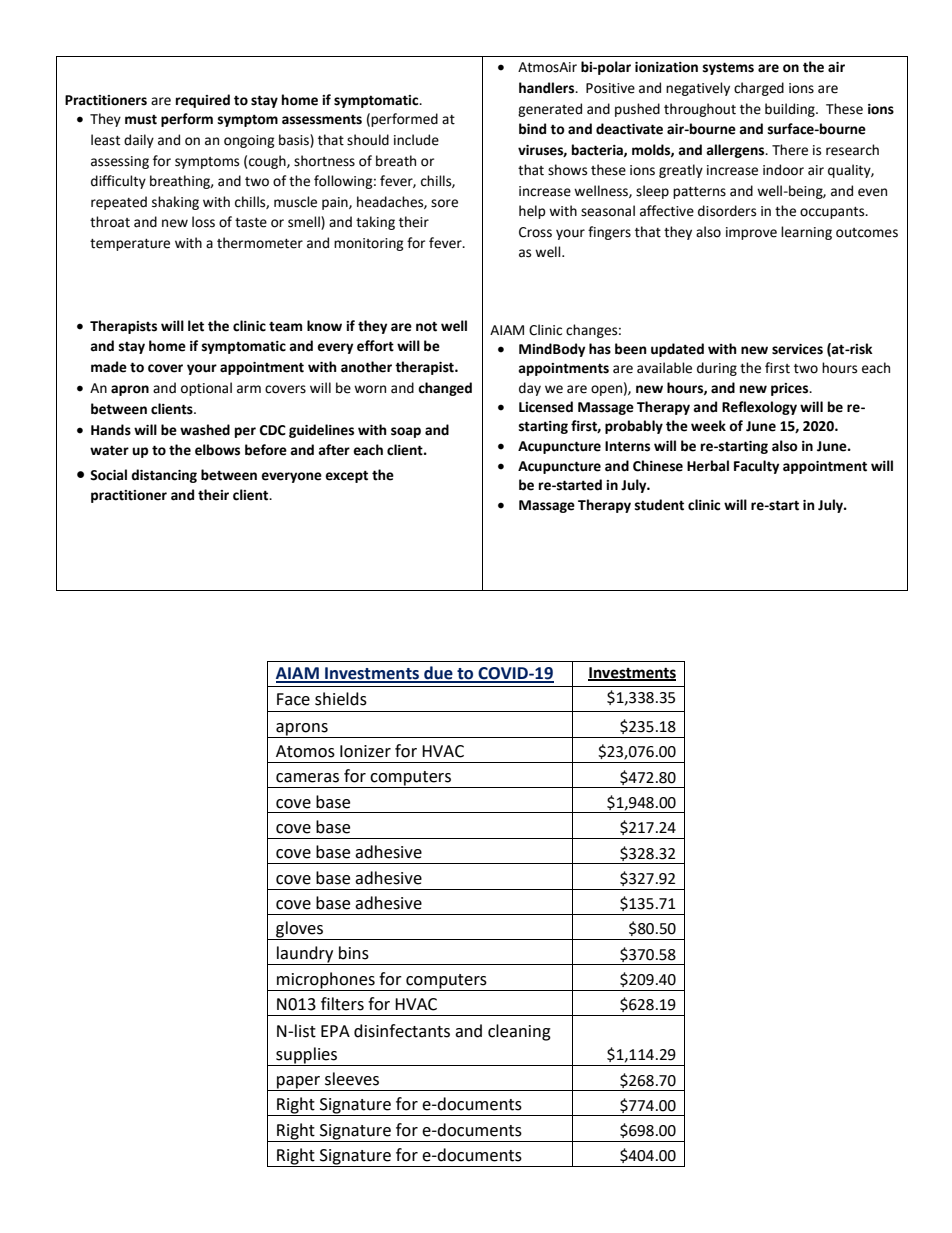 This screenshot has width=952, height=1233. I want to click on let, so click(196, 326).
